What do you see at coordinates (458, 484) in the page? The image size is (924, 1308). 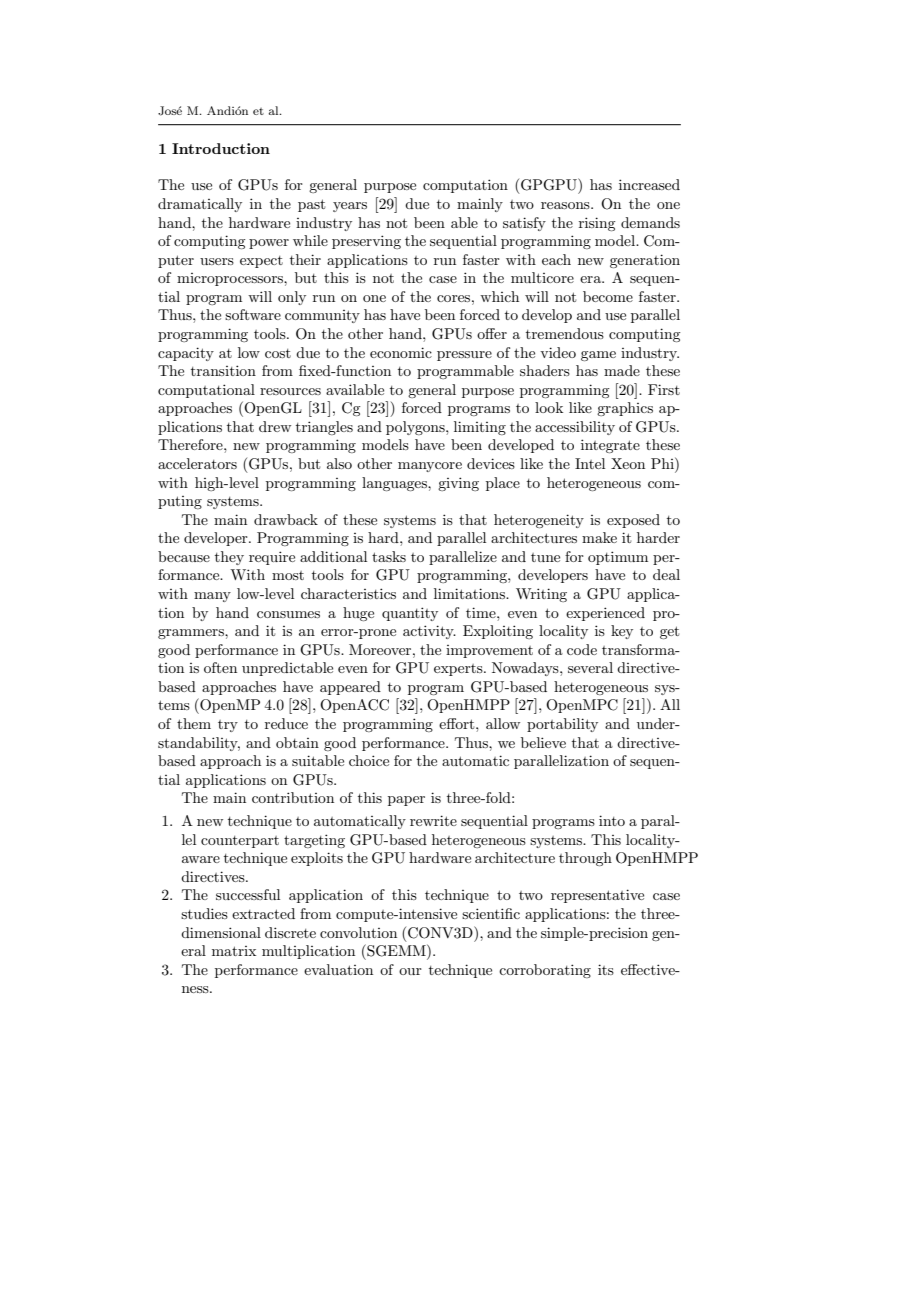 I see `giving` at bounding box center [458, 484].
